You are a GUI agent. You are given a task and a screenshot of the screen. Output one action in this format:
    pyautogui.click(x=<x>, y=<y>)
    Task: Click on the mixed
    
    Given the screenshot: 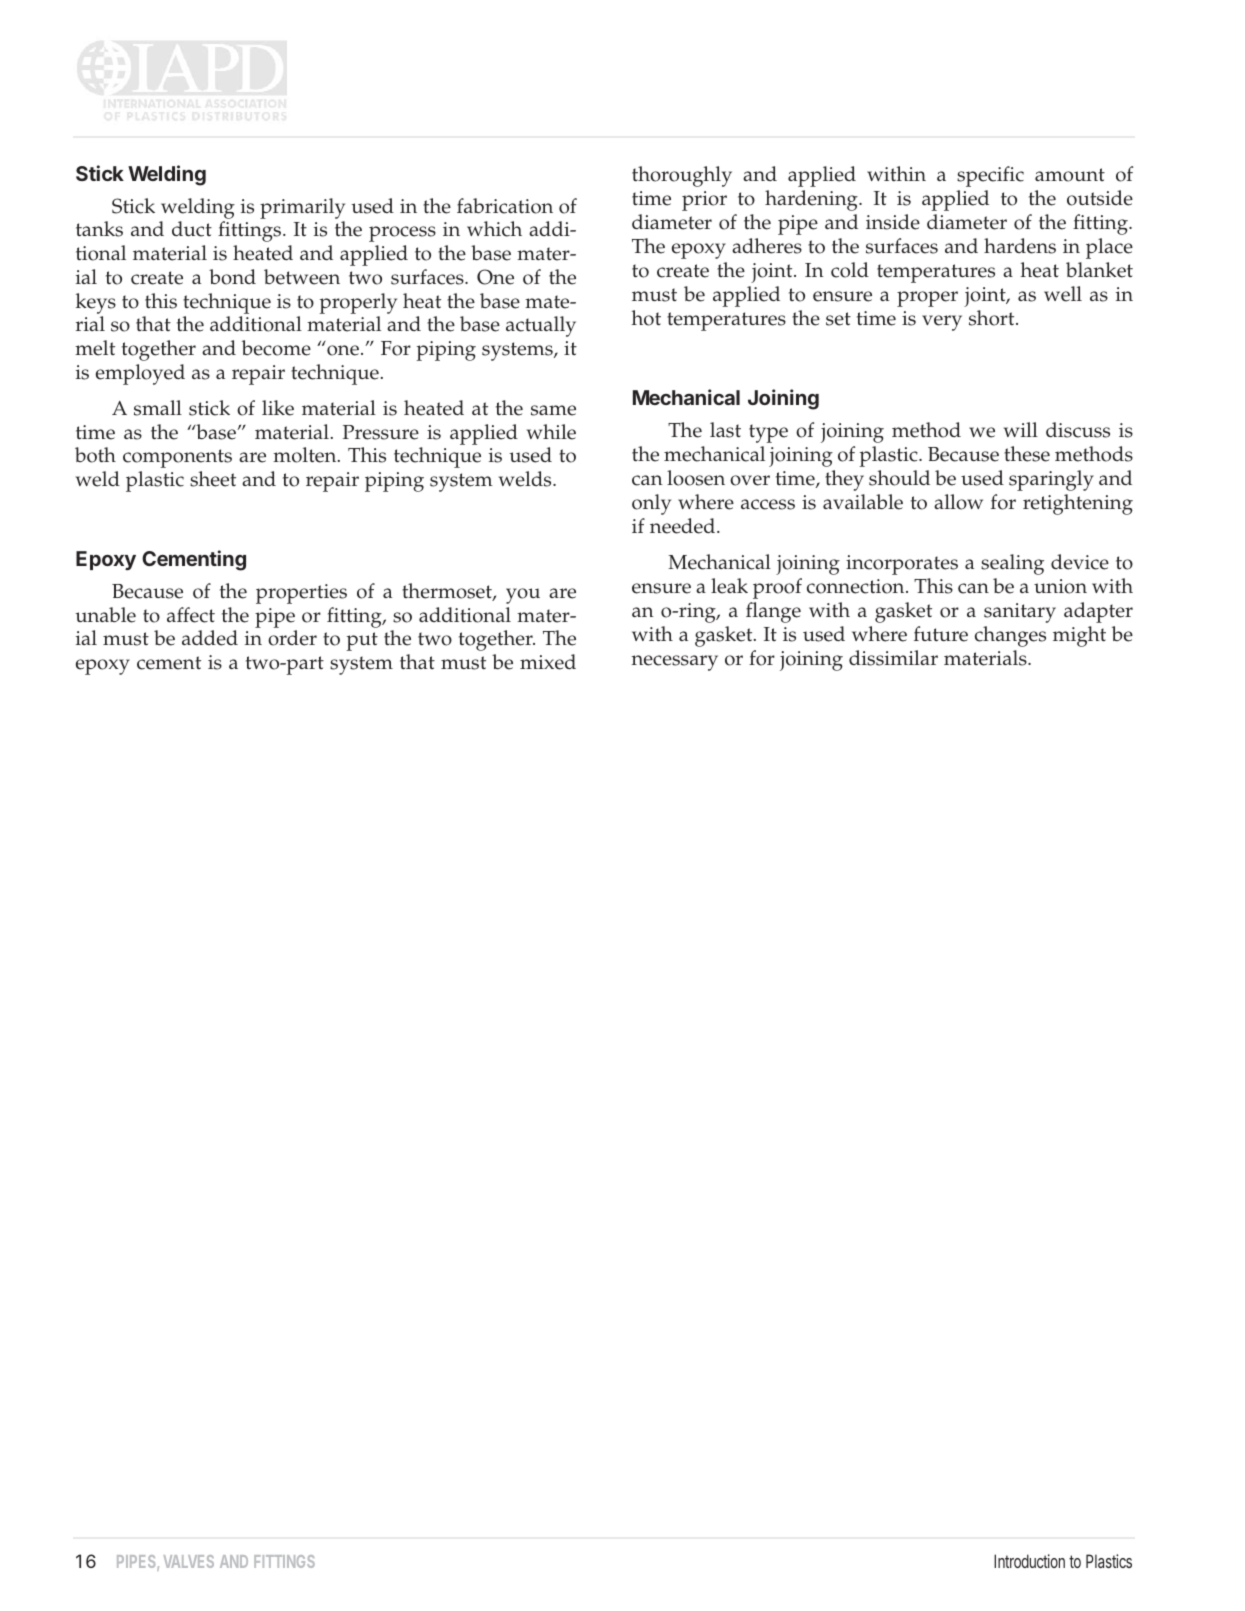 What is the action you would take?
    pyautogui.click(x=548, y=662)
